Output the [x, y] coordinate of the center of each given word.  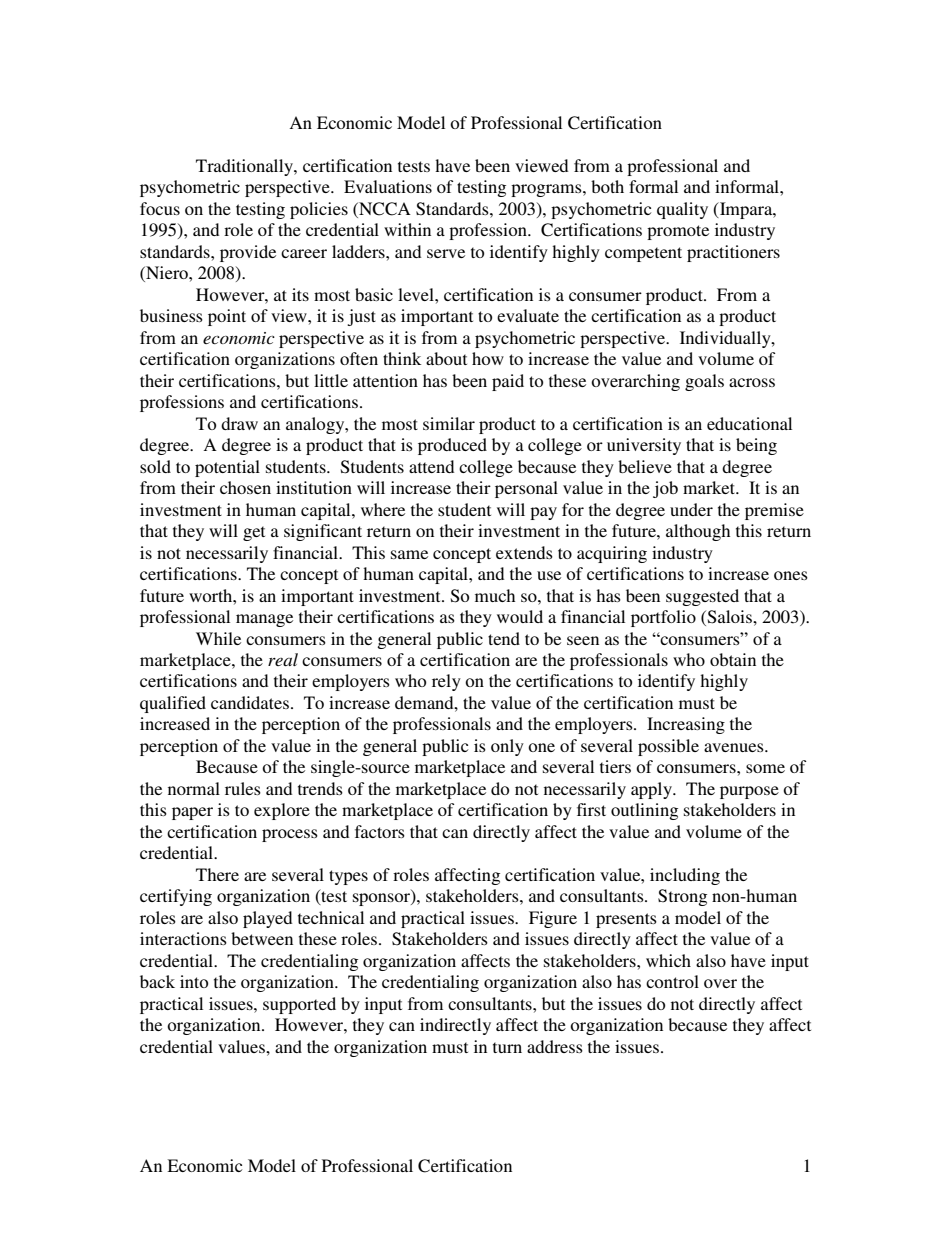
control [672, 981]
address [555, 1046]
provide [248, 253]
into [194, 981]
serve [446, 253]
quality [682, 210]
